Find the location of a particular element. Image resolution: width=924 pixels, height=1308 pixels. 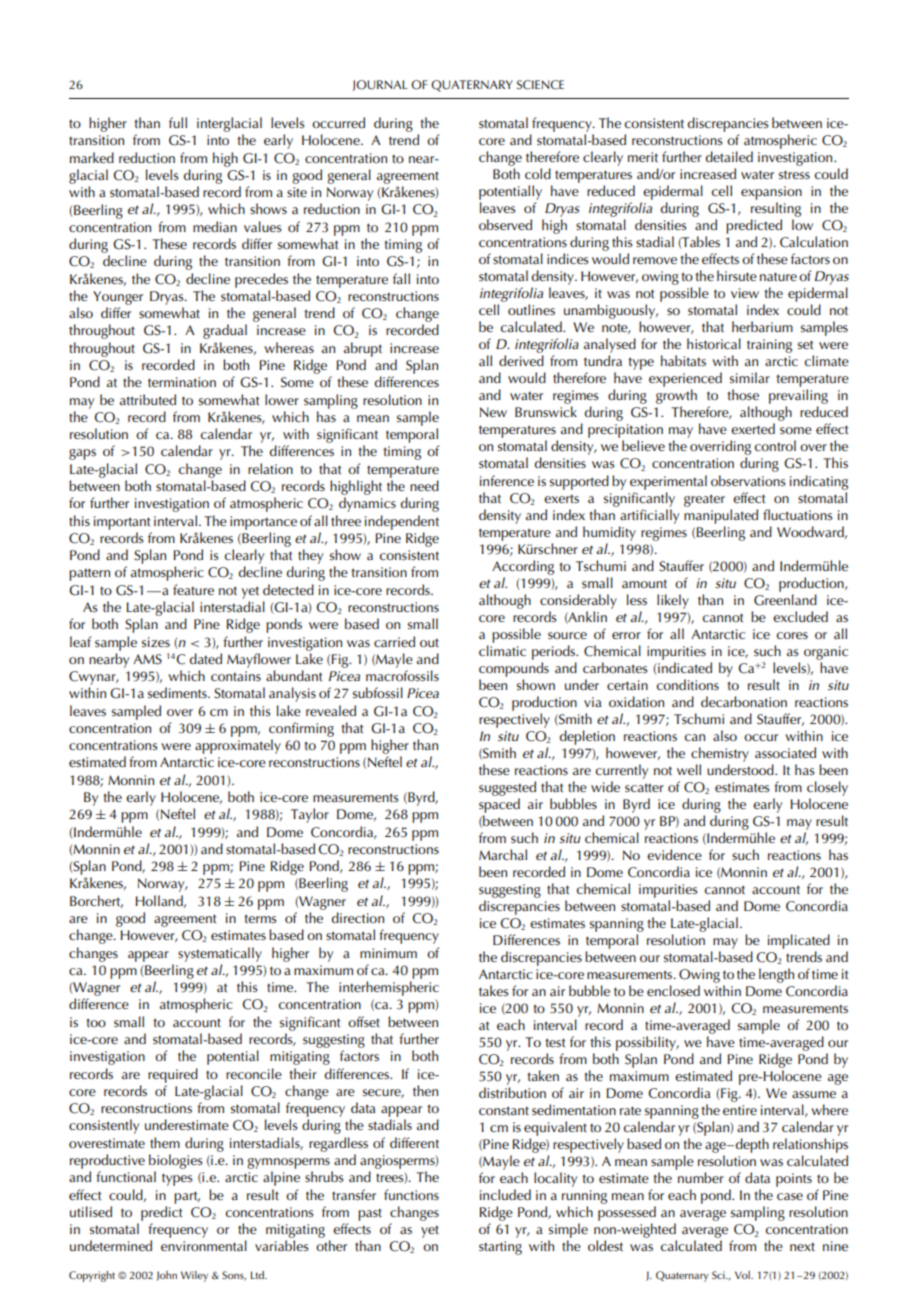

compounds is located at coordinates (514, 669).
